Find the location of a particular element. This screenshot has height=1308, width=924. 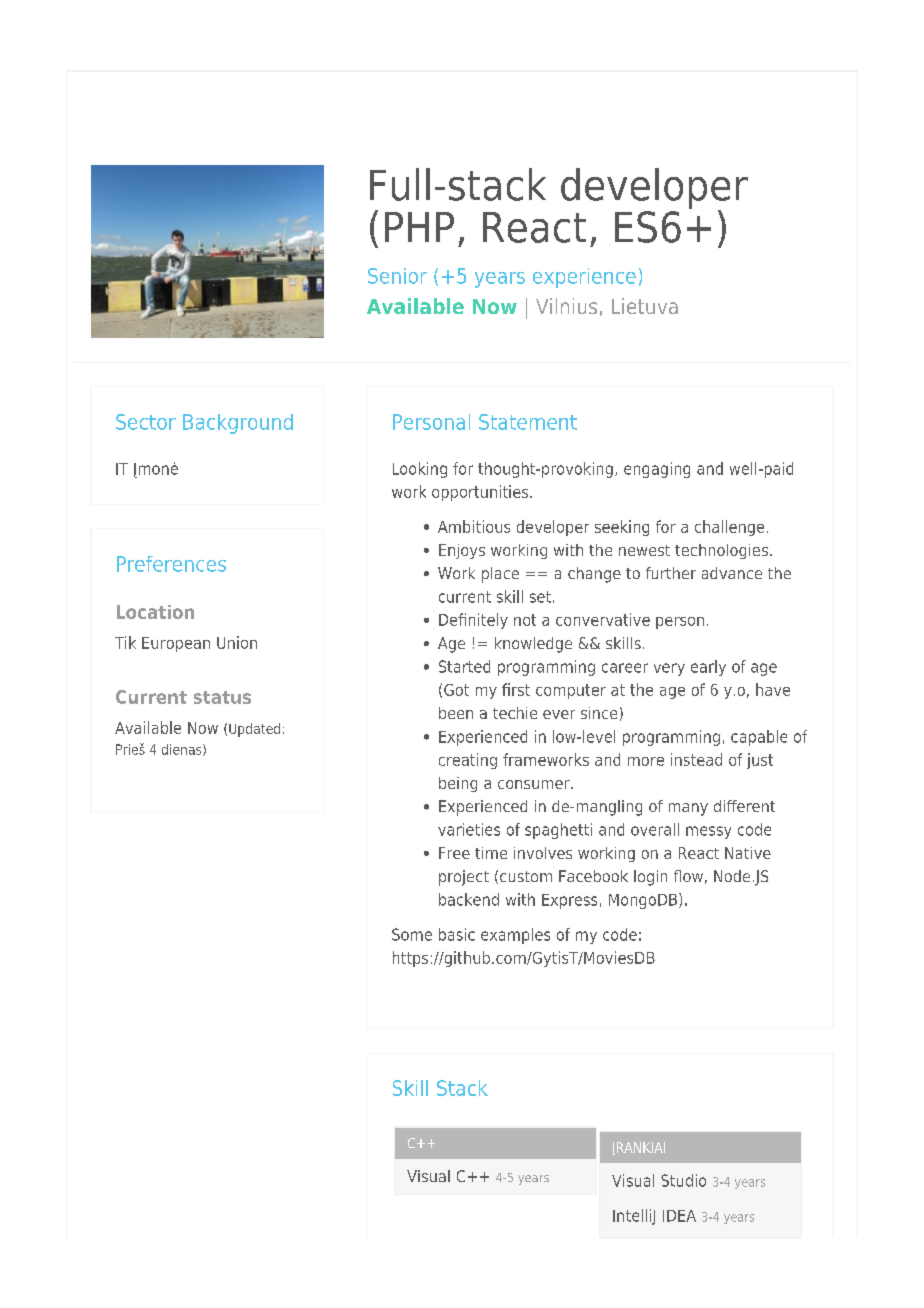

login is located at coordinates (650, 878).
